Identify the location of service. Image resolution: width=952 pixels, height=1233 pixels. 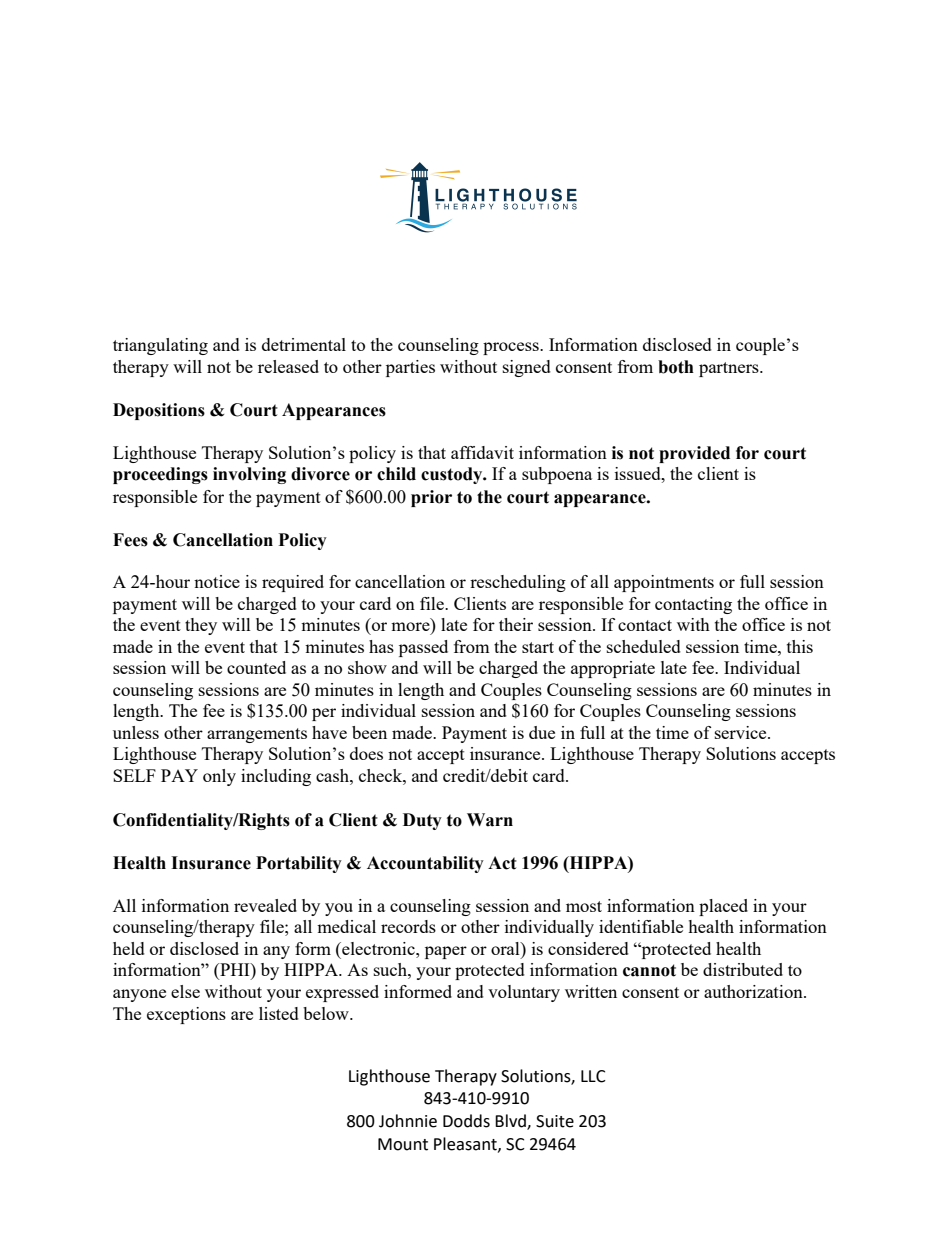
(742, 732).
